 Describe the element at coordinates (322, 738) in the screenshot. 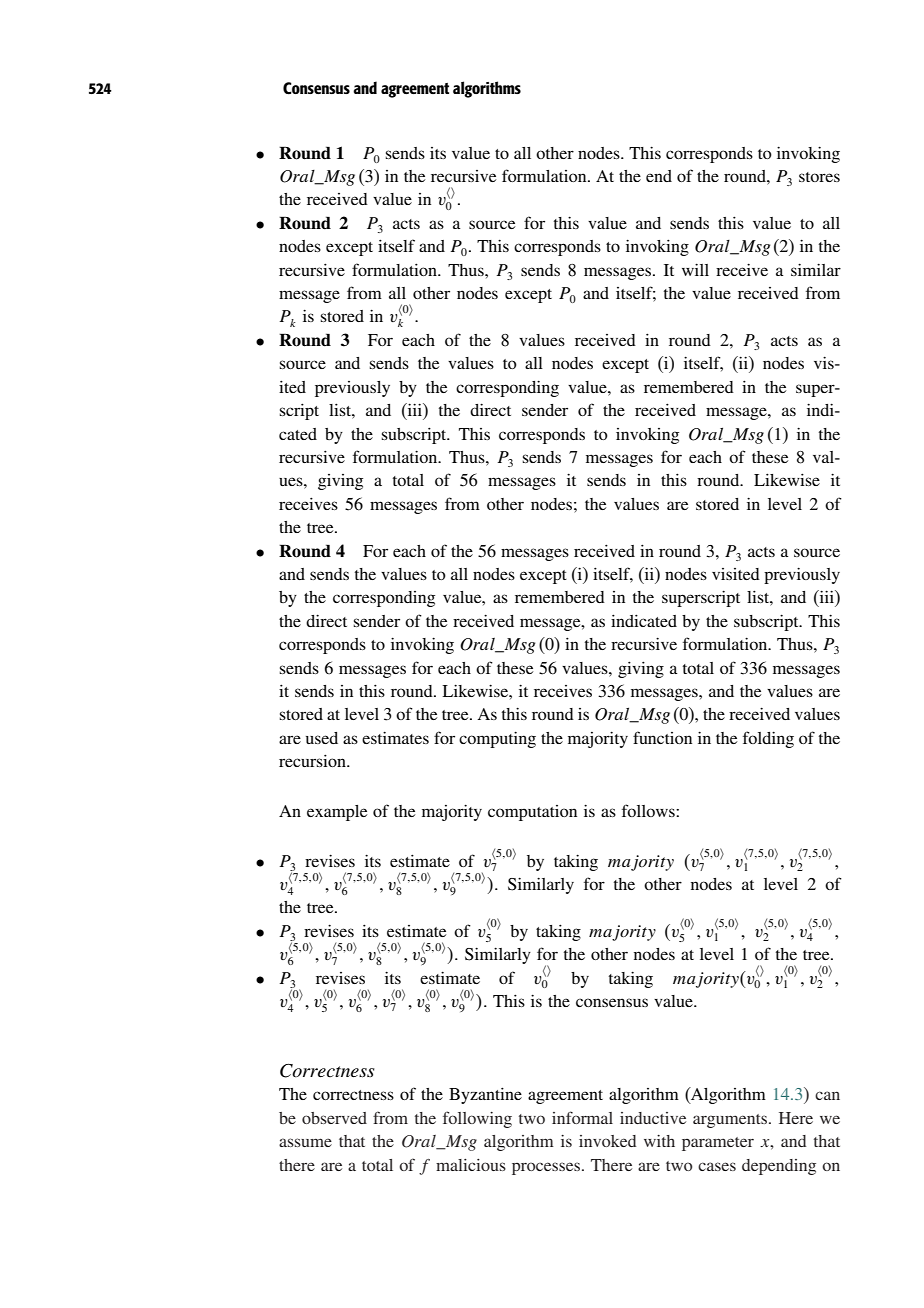

I see `used` at that location.
